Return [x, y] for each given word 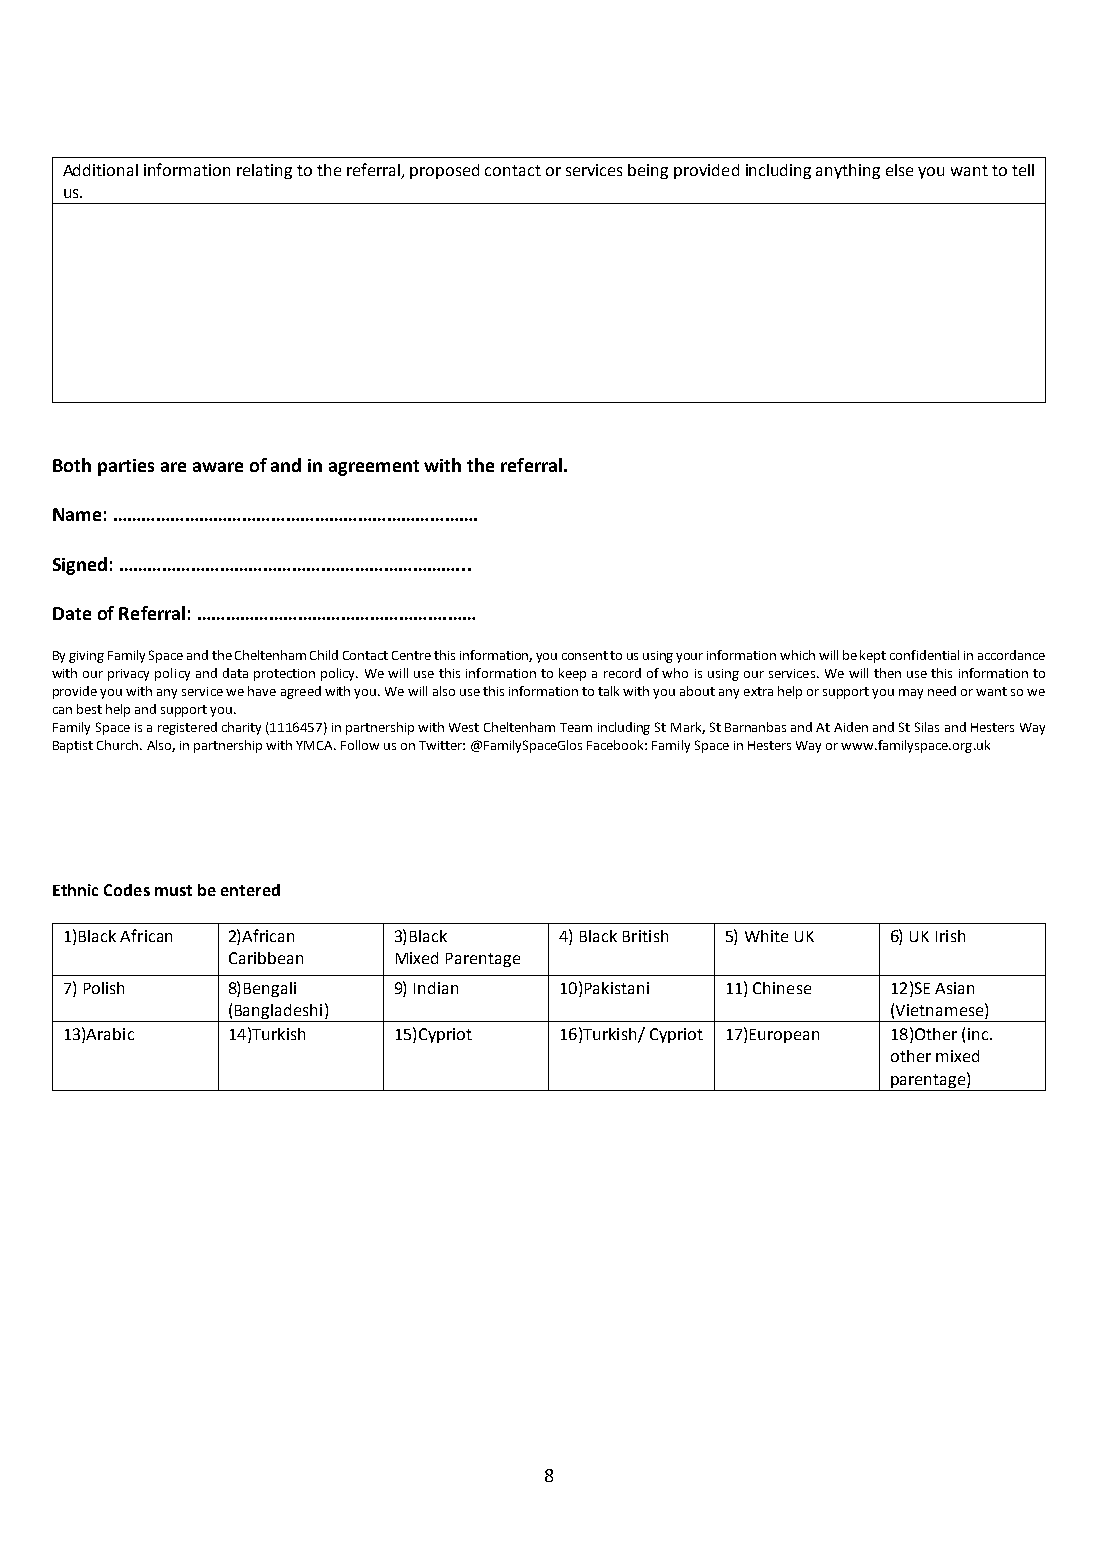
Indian [436, 988]
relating [264, 171]
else [899, 170]
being [648, 171]
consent [585, 655]
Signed [80, 566]
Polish [104, 988]
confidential [924, 655]
